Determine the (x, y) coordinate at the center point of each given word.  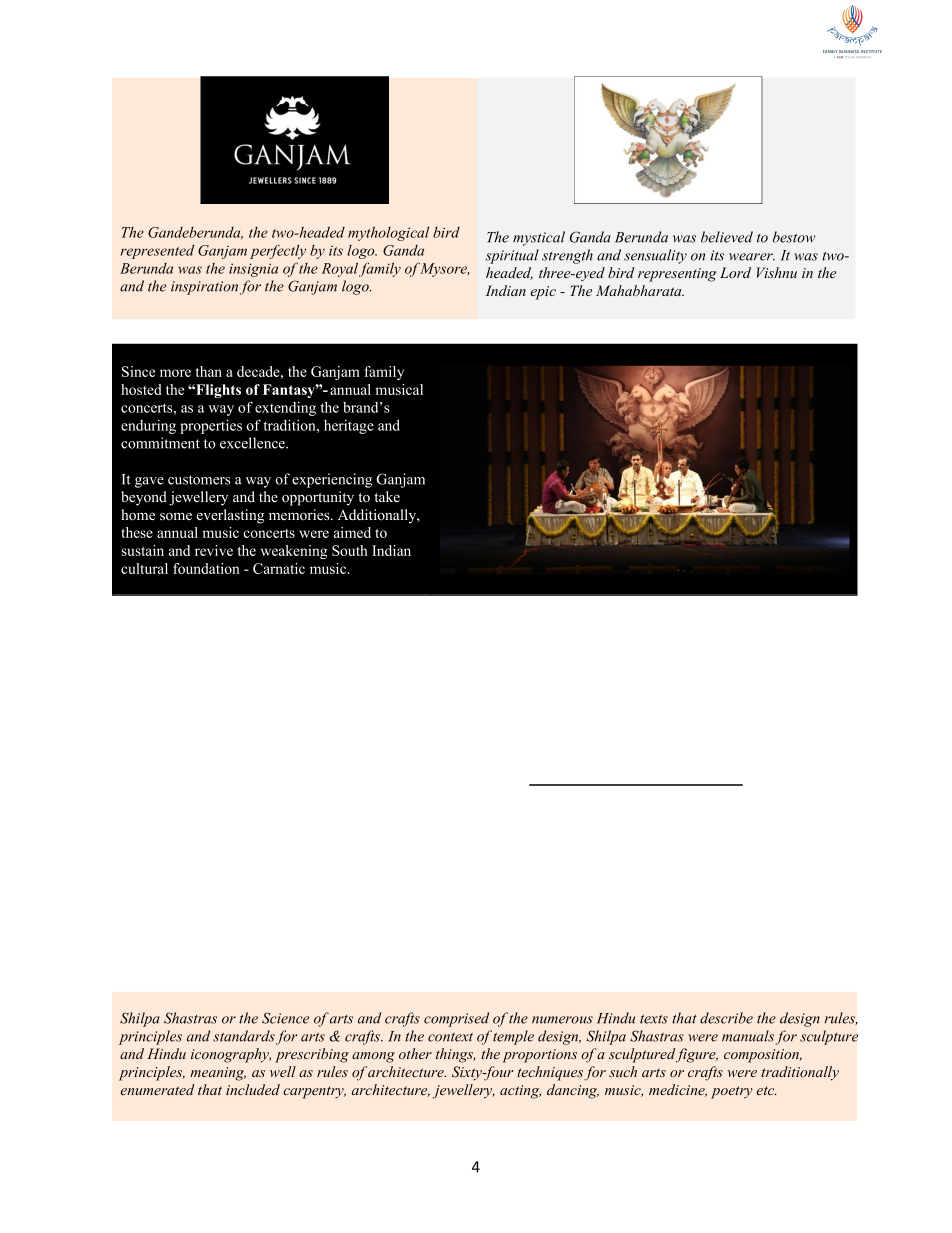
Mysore (445, 270)
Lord (735, 272)
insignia (253, 270)
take (387, 496)
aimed (352, 532)
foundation (206, 568)
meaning (218, 1074)
